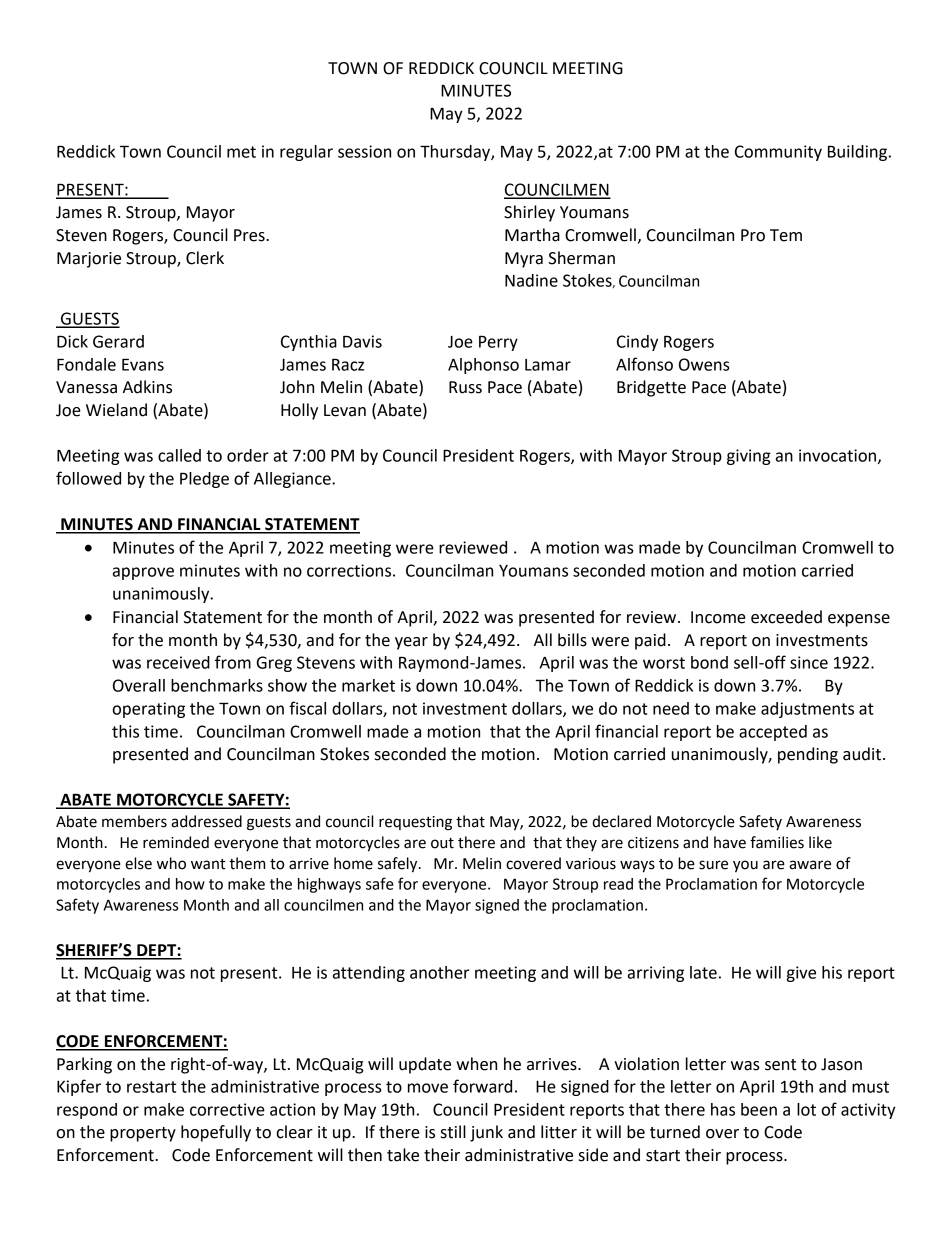 Image resolution: width=952 pixels, height=1233 pixels. Describe the element at coordinates (486, 1133) in the document. I see `junk` at that location.
